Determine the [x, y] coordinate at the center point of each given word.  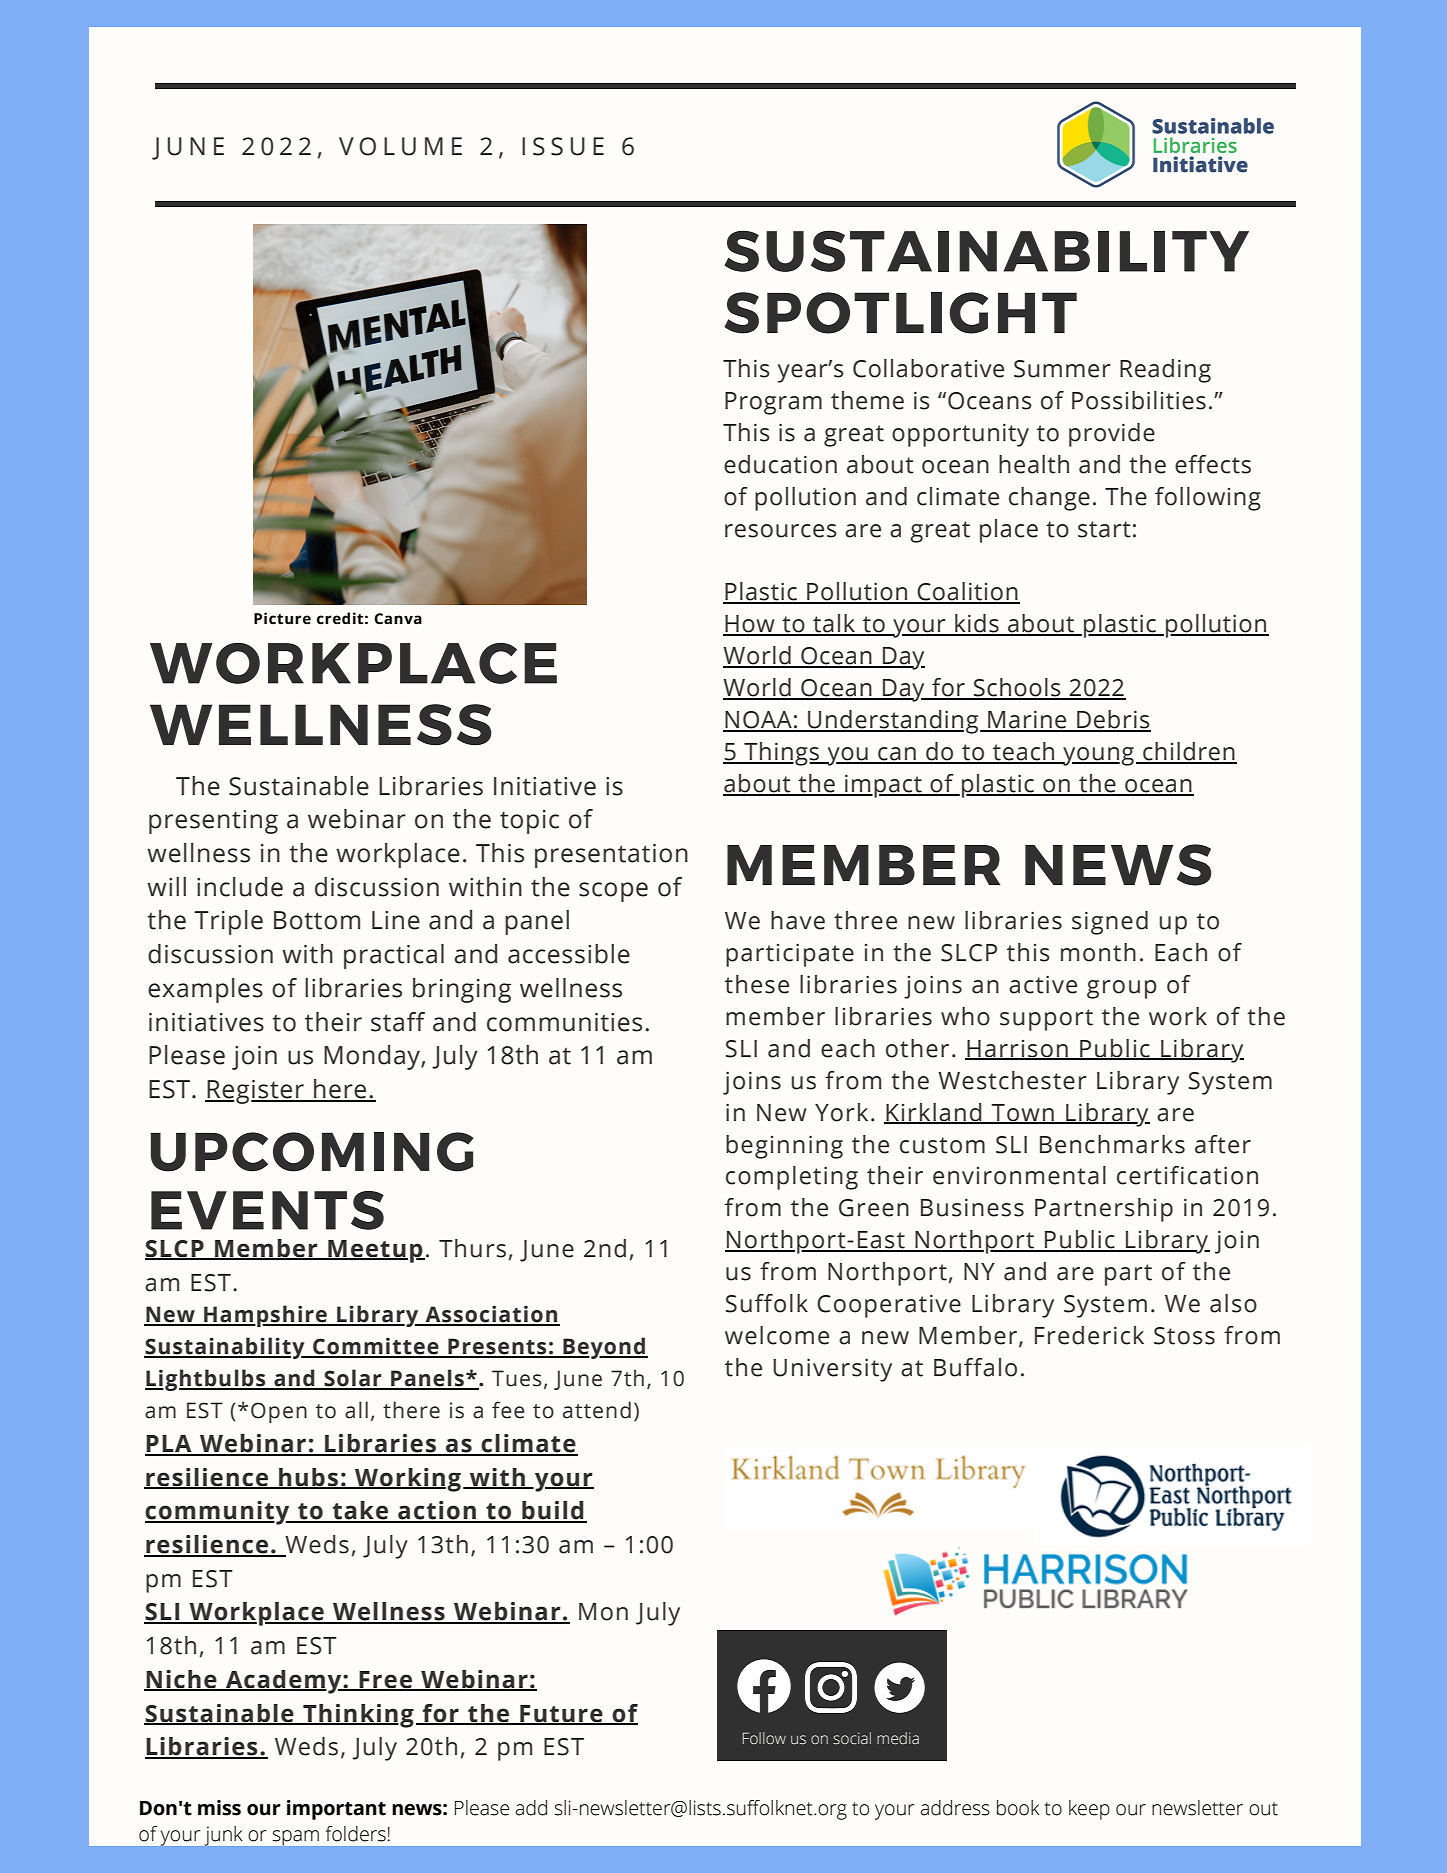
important [336, 1810]
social [852, 1738]
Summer [1062, 369]
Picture [282, 618]
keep [1089, 1810]
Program [773, 403]
